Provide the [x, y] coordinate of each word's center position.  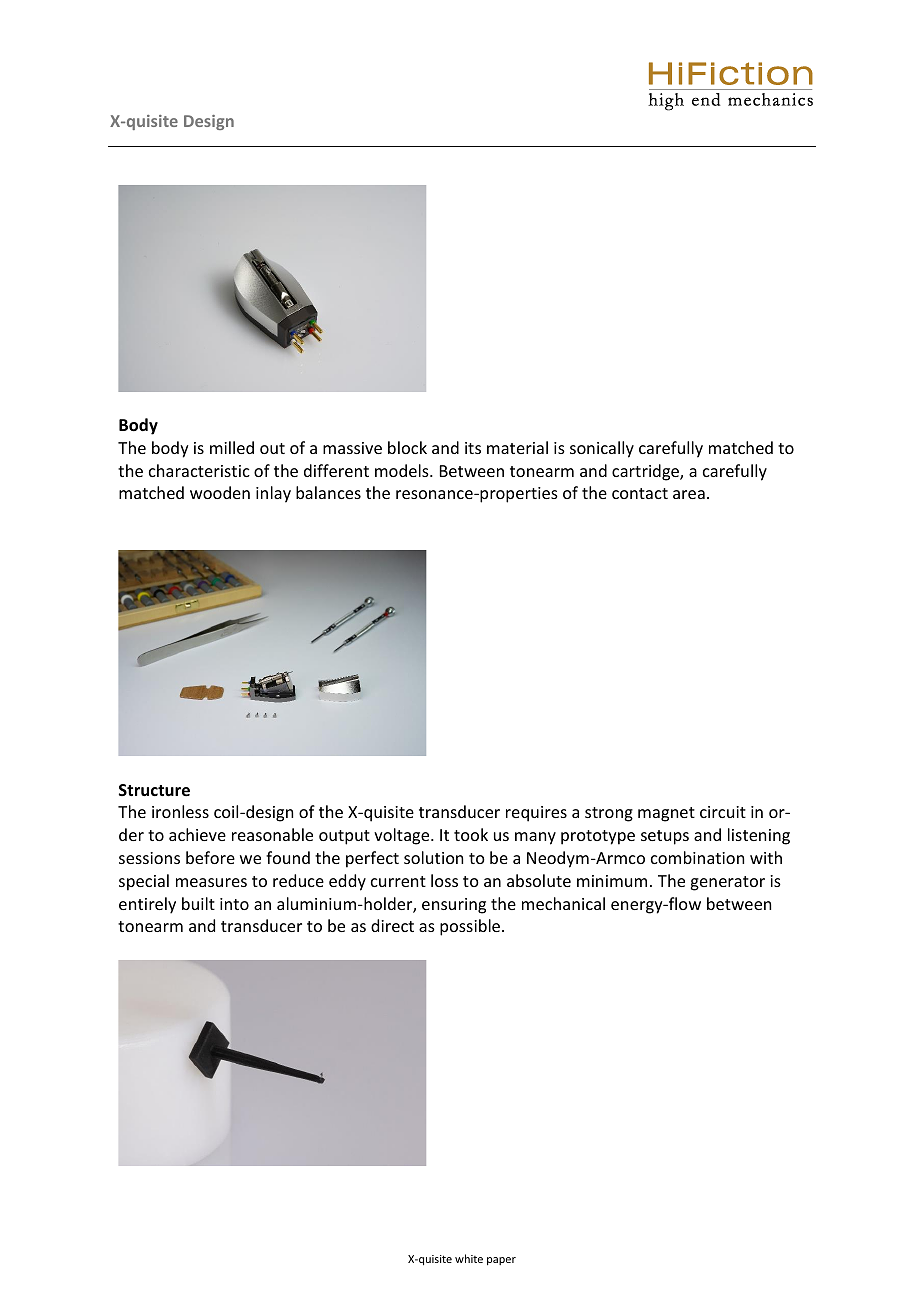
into [234, 904]
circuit [723, 812]
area [689, 494]
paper [501, 1261]
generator [727, 883]
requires [536, 814]
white [469, 1258]
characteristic [199, 470]
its [473, 448]
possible [470, 927]
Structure [154, 790]
